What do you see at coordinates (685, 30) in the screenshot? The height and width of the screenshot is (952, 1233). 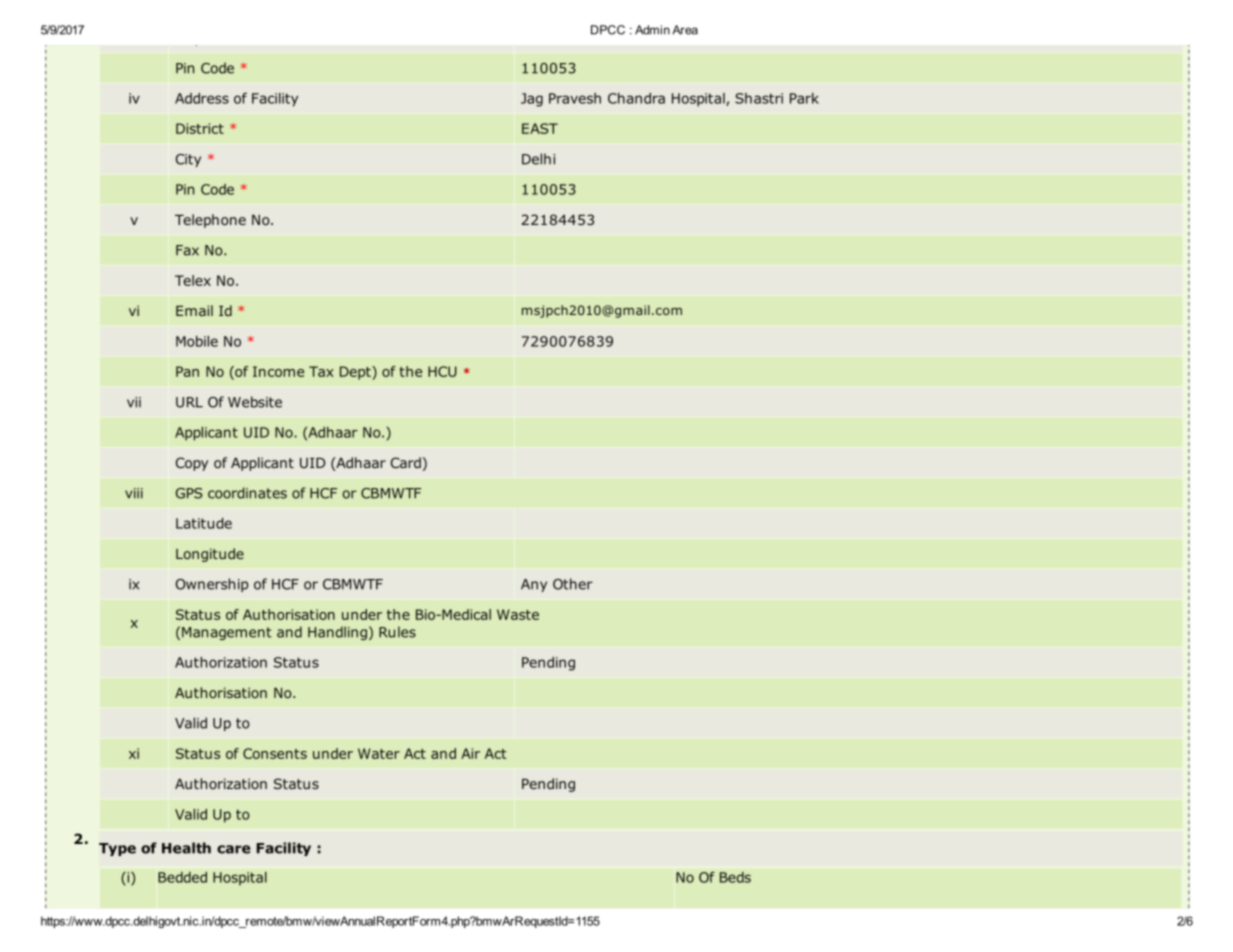 I see `Area` at bounding box center [685, 30].
